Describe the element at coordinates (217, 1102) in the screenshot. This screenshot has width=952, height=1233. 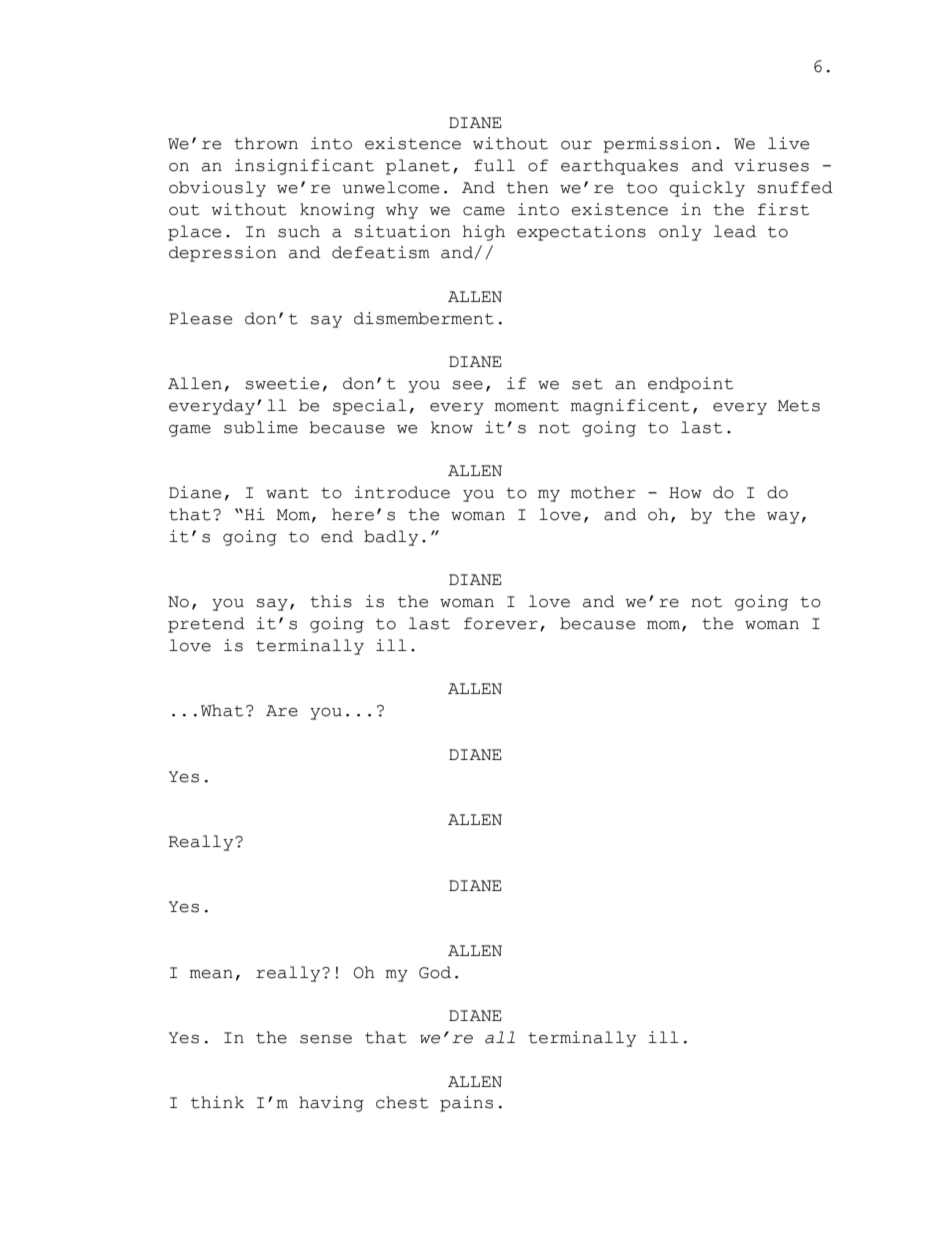
I see `think` at that location.
